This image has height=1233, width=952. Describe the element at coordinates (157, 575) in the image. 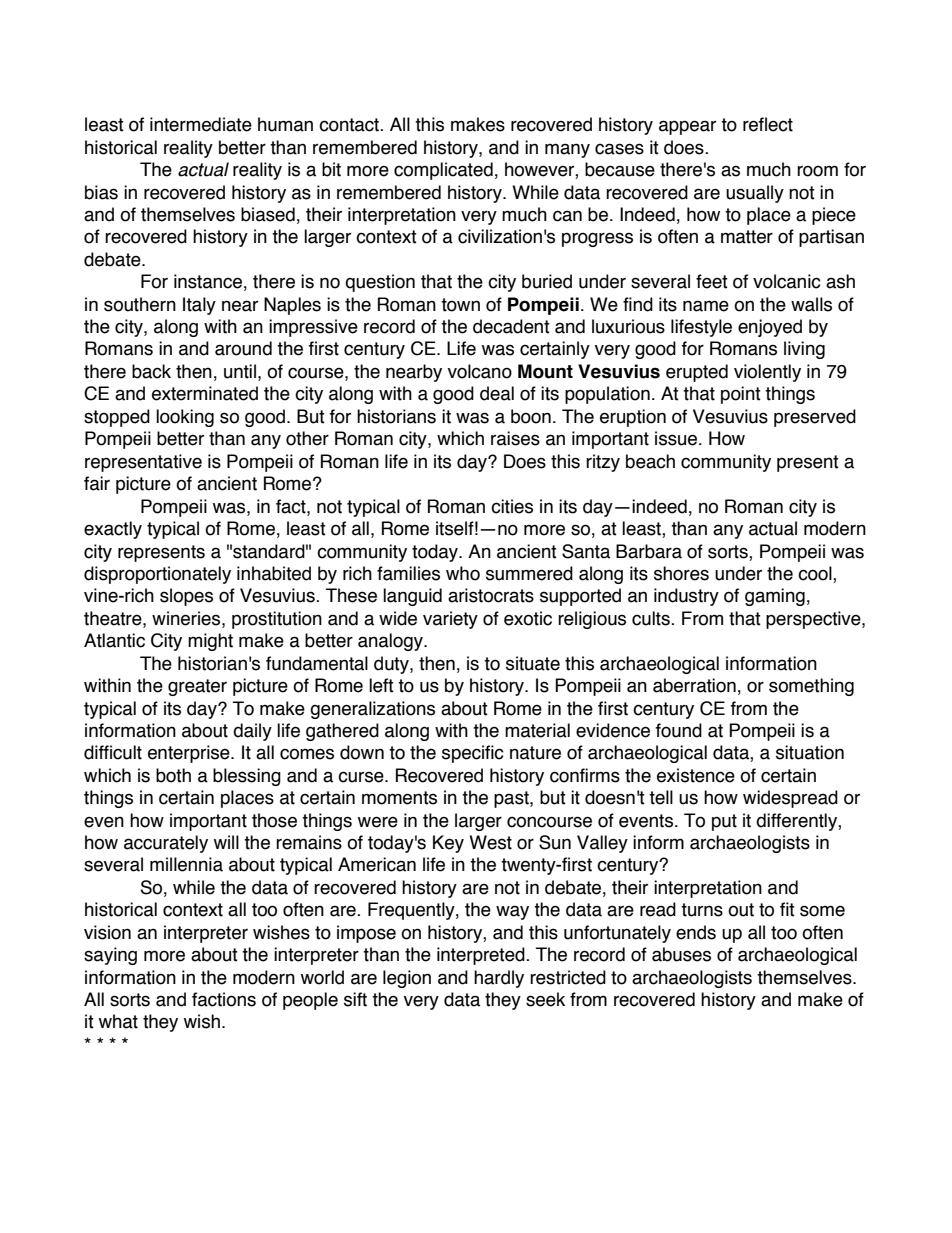

I see `disproportionately` at that location.
